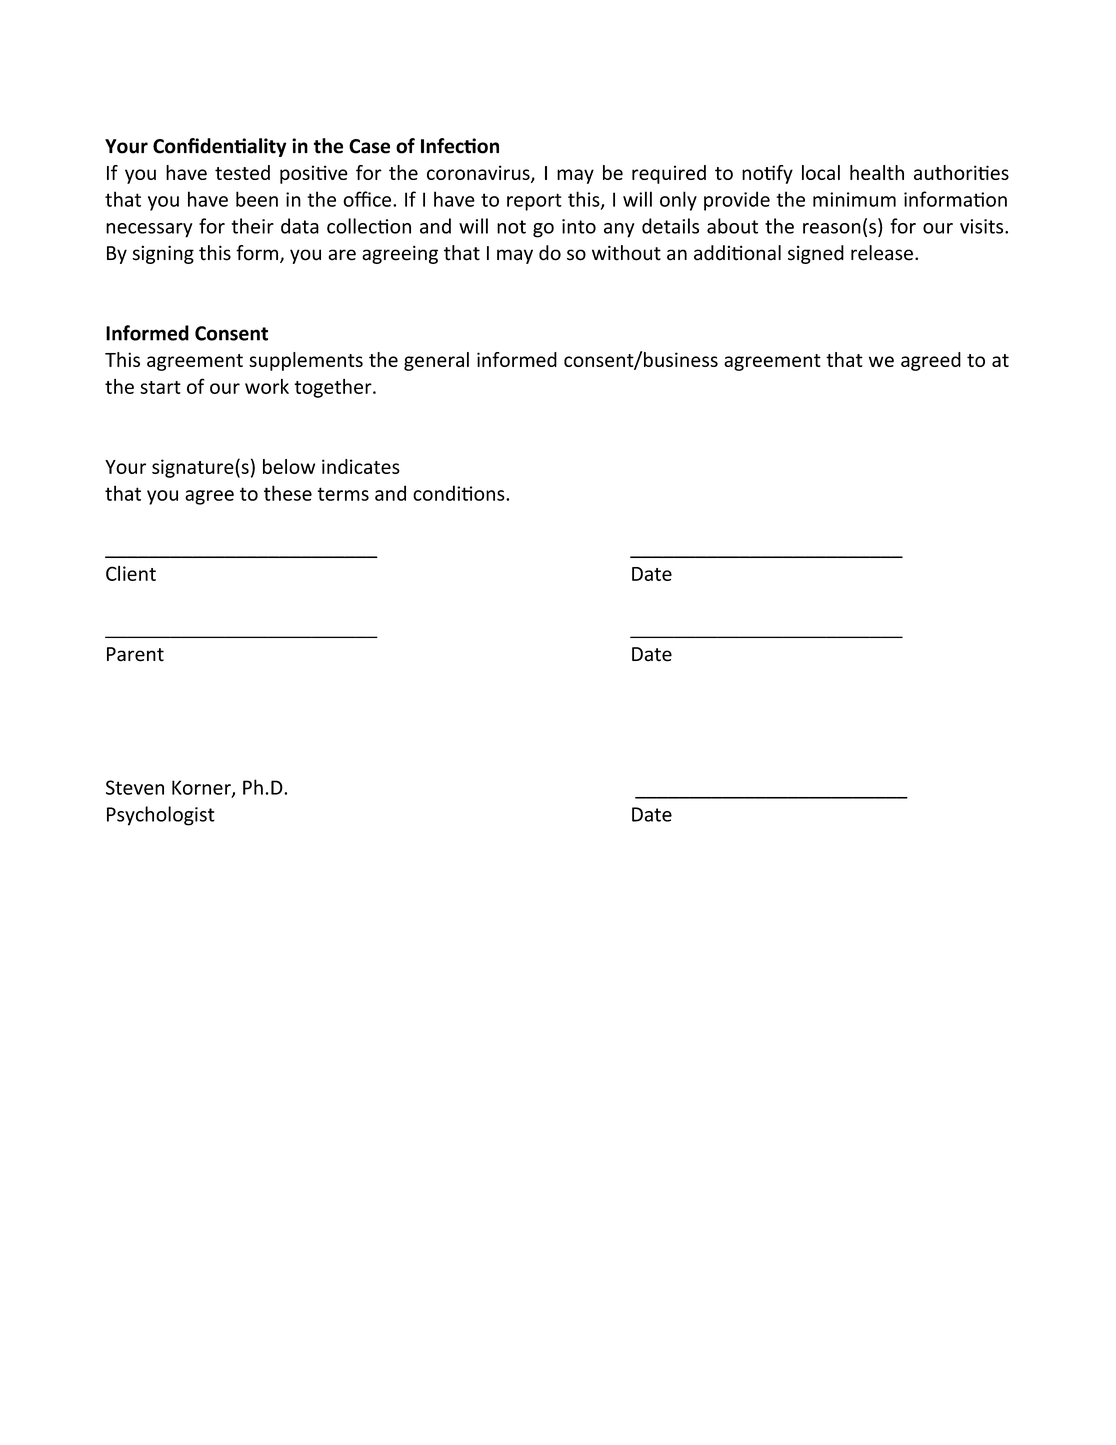  Describe the element at coordinates (242, 172) in the page. I see `tested` at that location.
